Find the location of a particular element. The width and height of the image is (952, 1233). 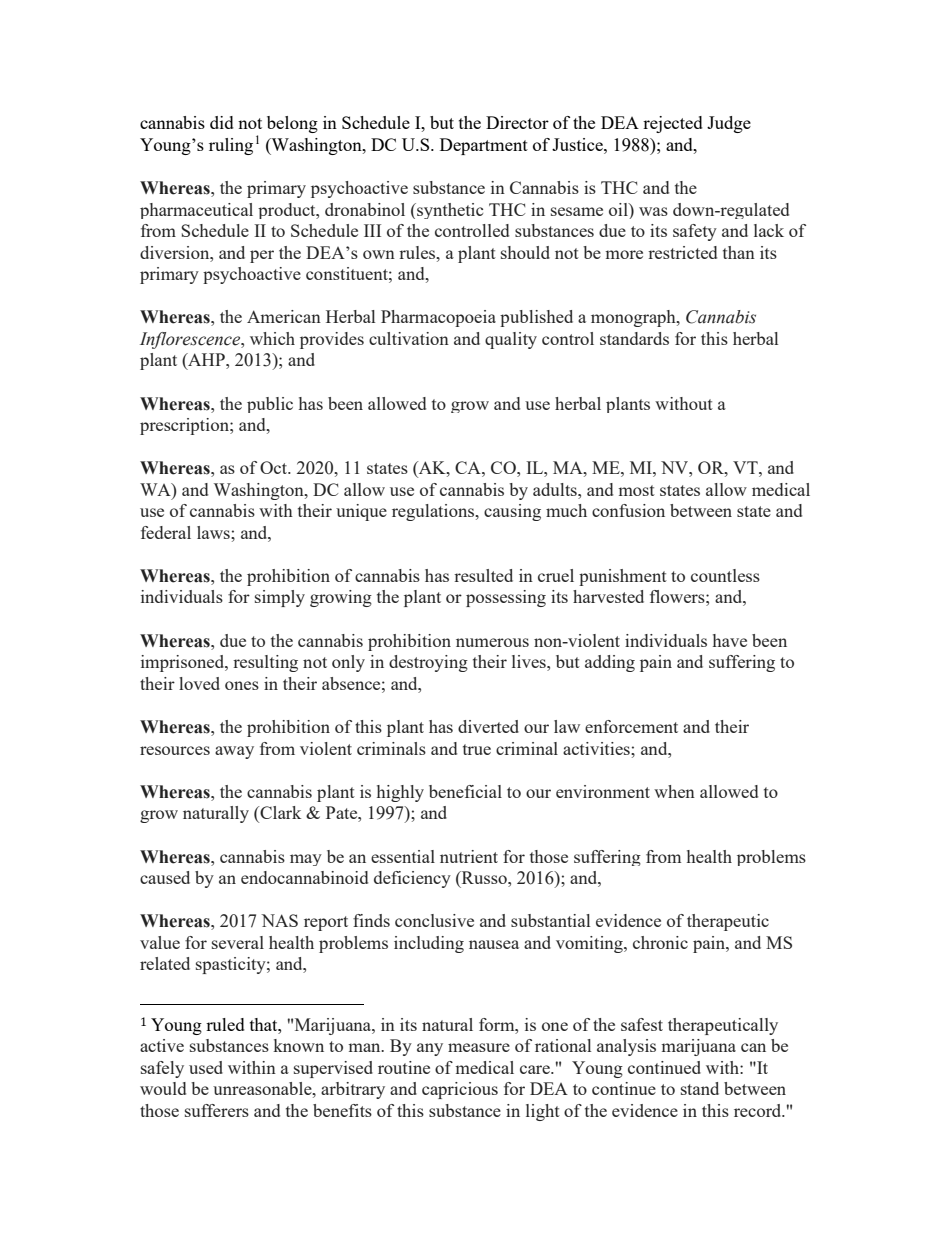

quality is located at coordinates (511, 340).
